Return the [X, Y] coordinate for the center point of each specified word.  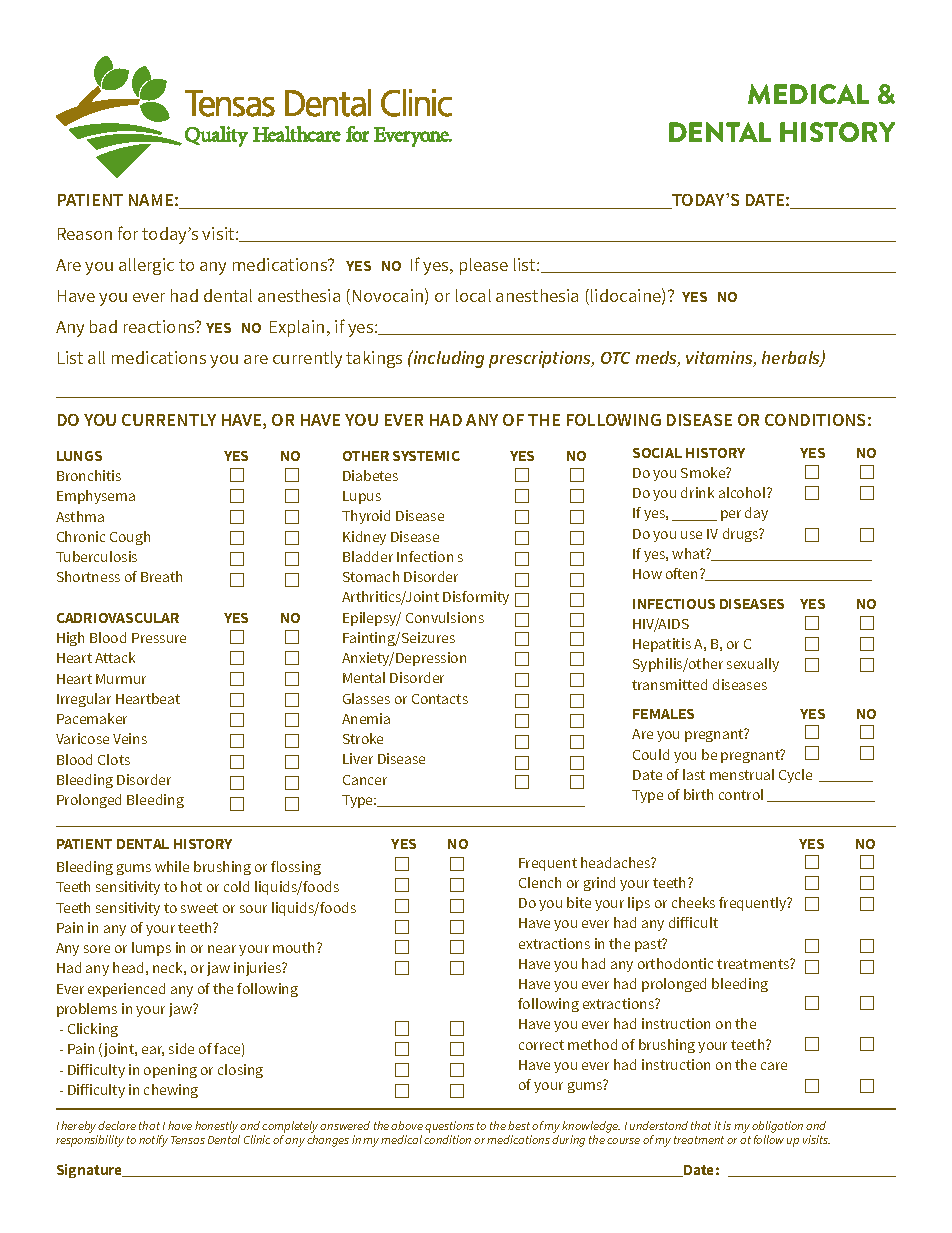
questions [449, 1127]
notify [153, 1141]
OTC [615, 358]
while [172, 866]
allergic [146, 266]
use [691, 535]
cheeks [693, 902]
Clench [540, 882]
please [484, 266]
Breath [161, 576]
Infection [425, 556]
